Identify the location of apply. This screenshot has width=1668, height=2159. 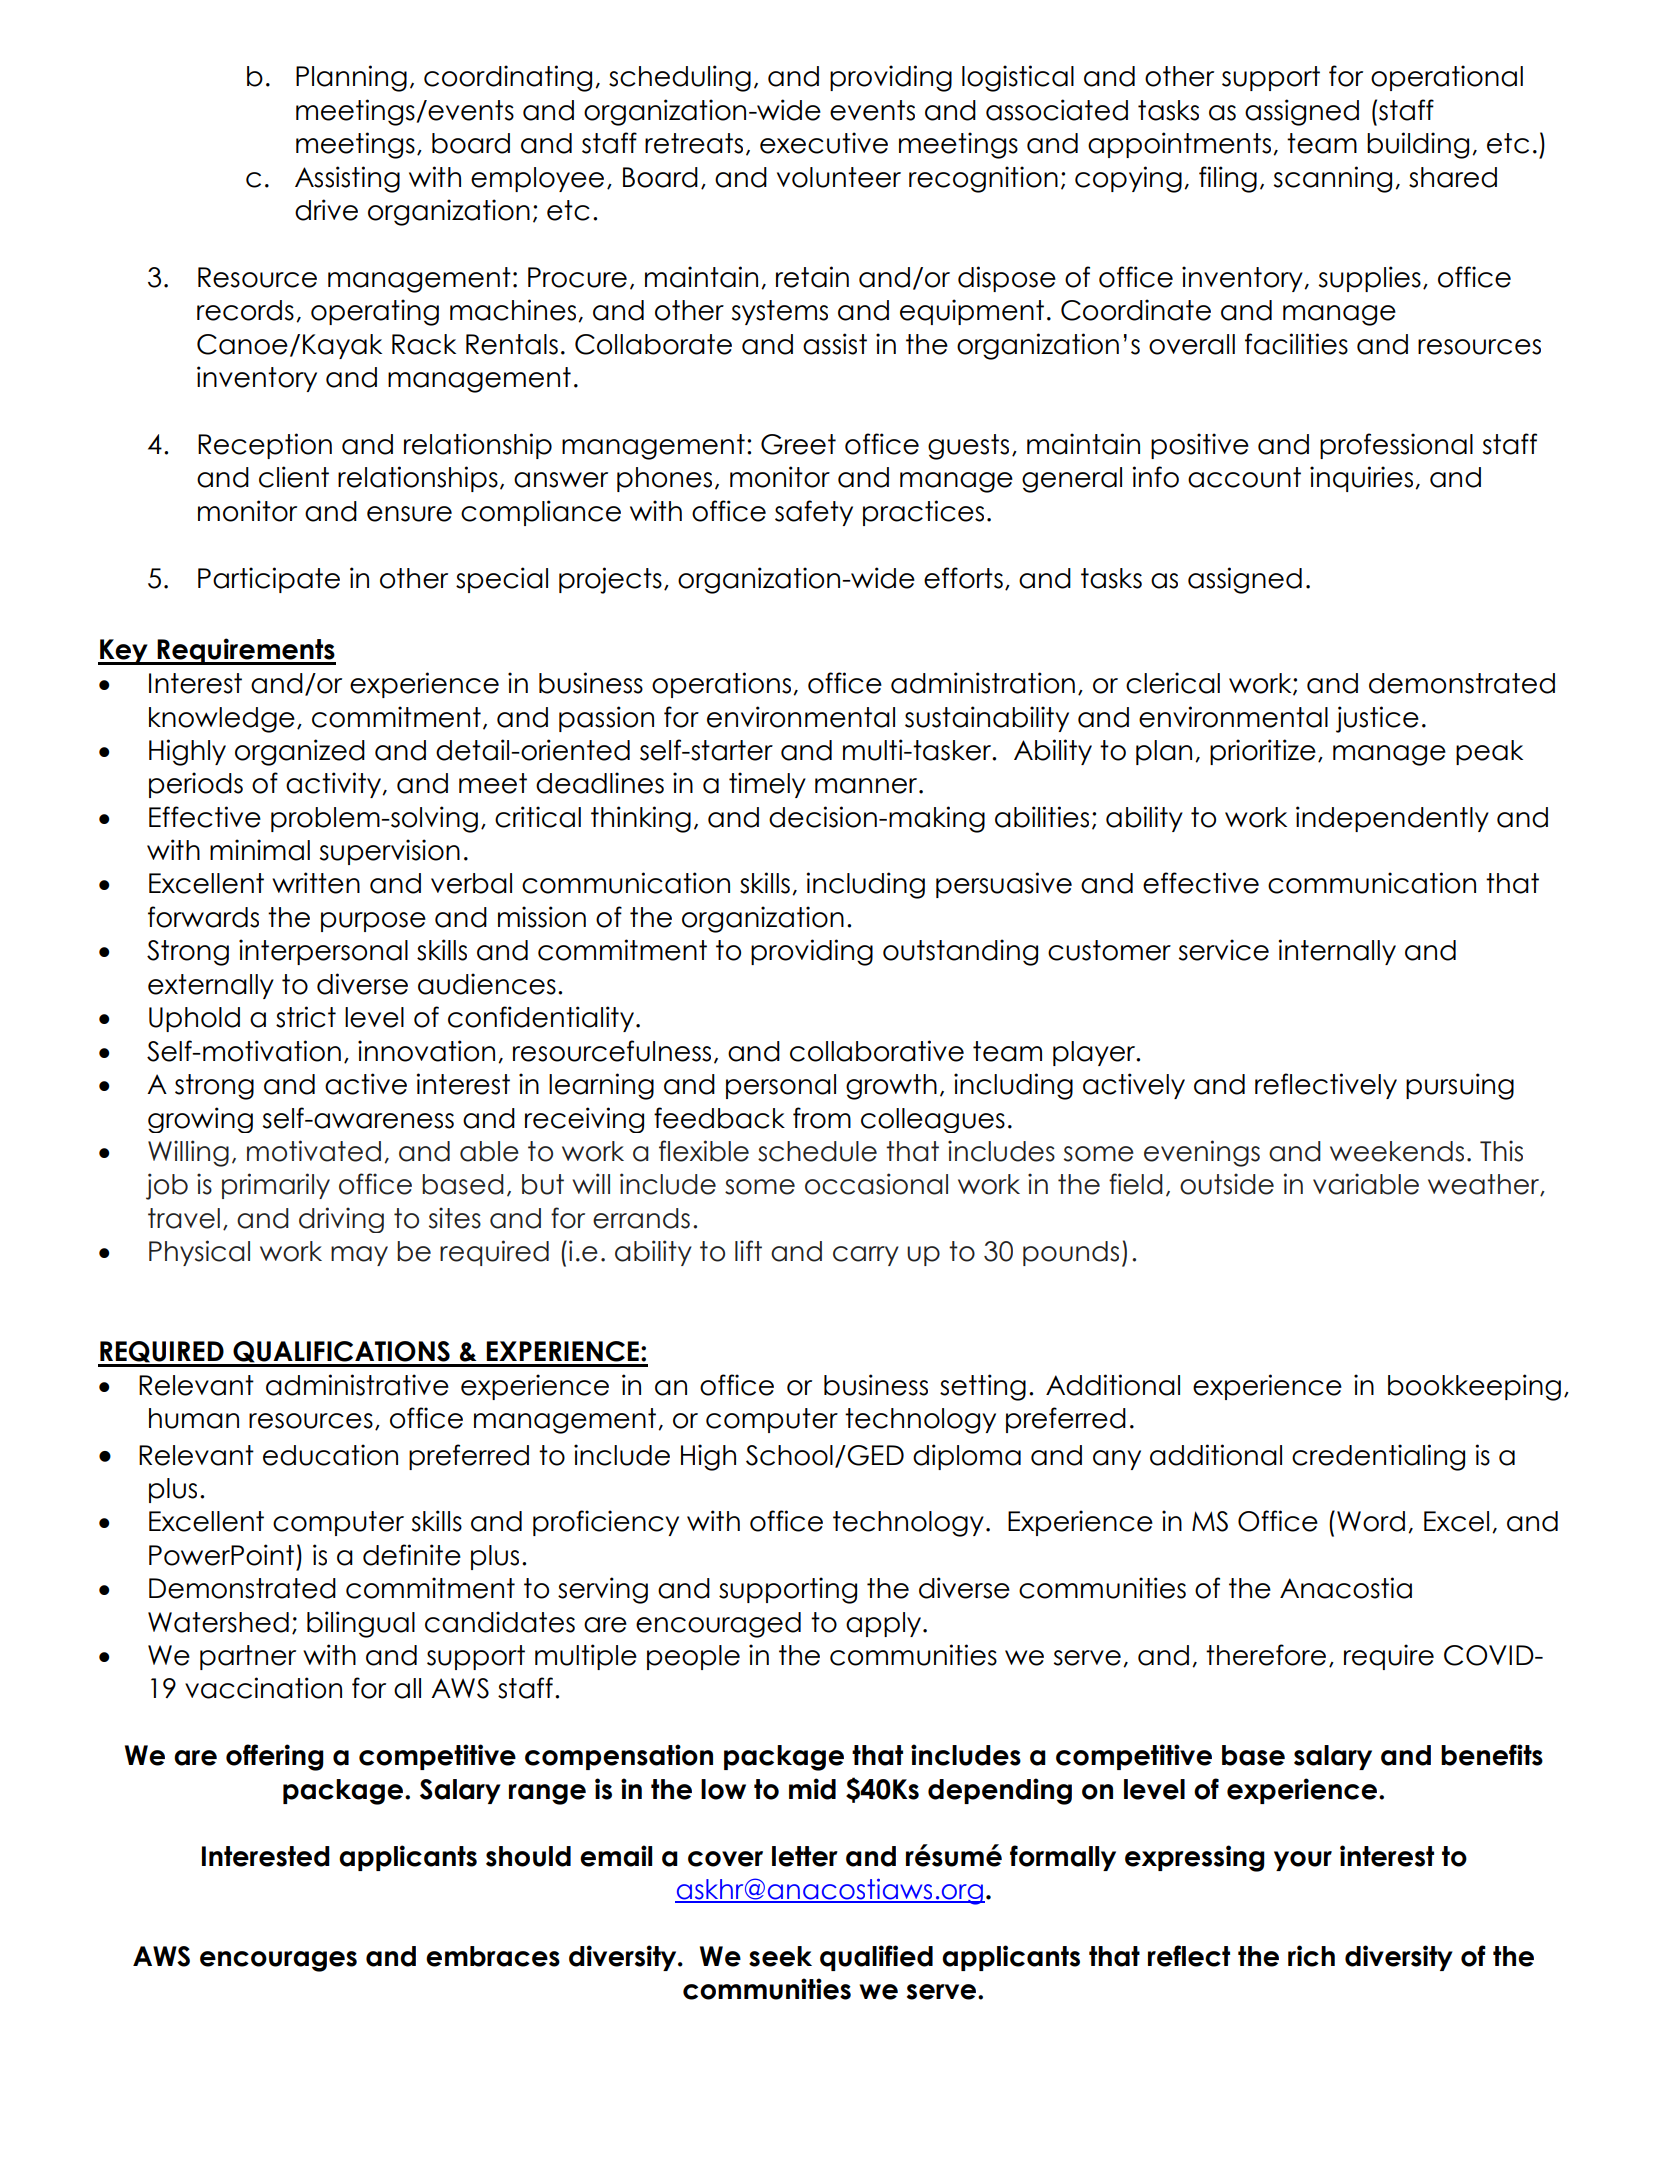
(885, 1624).
